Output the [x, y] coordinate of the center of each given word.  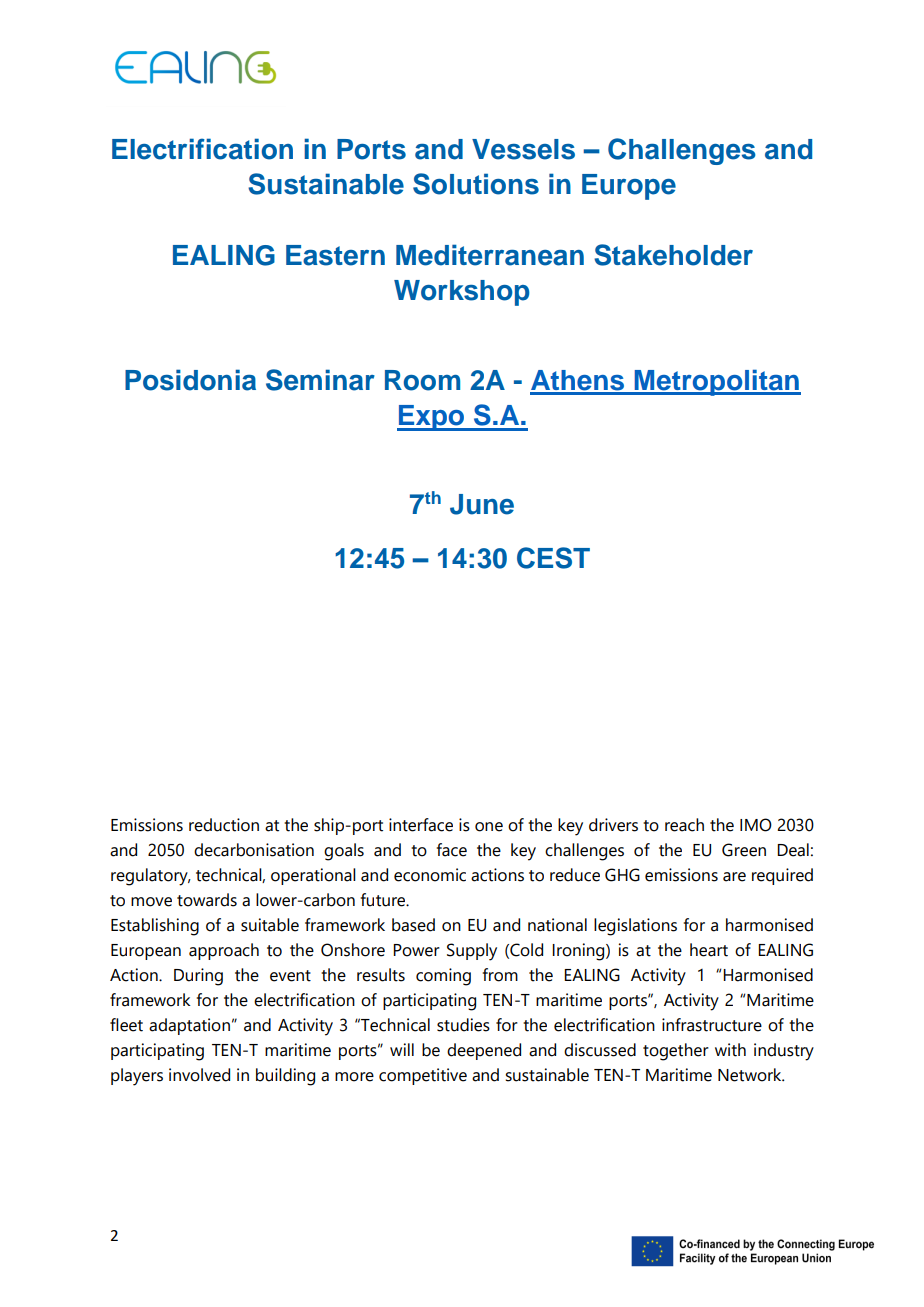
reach [684, 825]
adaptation [189, 1026]
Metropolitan [716, 382]
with [730, 1050]
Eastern [335, 255]
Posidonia [190, 380]
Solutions [476, 184]
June [482, 504]
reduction [224, 825]
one [489, 827]
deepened [484, 1051]
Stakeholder [673, 255]
